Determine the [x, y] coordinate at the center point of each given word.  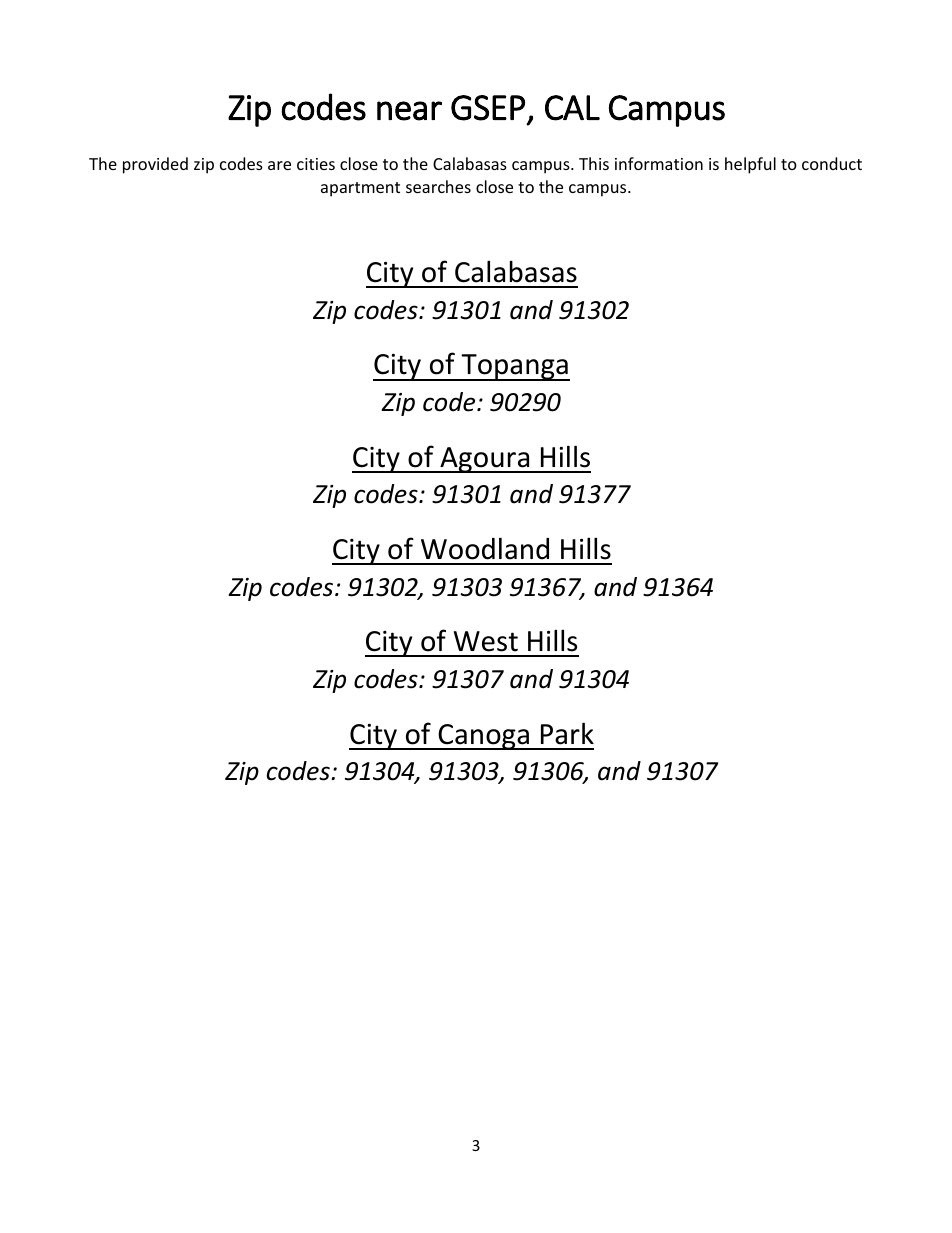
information [659, 163]
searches [438, 186]
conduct [832, 163]
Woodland [485, 548]
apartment [360, 189]
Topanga [514, 367]
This [594, 163]
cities [316, 164]
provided [155, 165]
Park [567, 733]
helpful [750, 165]
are [279, 165]
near [409, 111]
